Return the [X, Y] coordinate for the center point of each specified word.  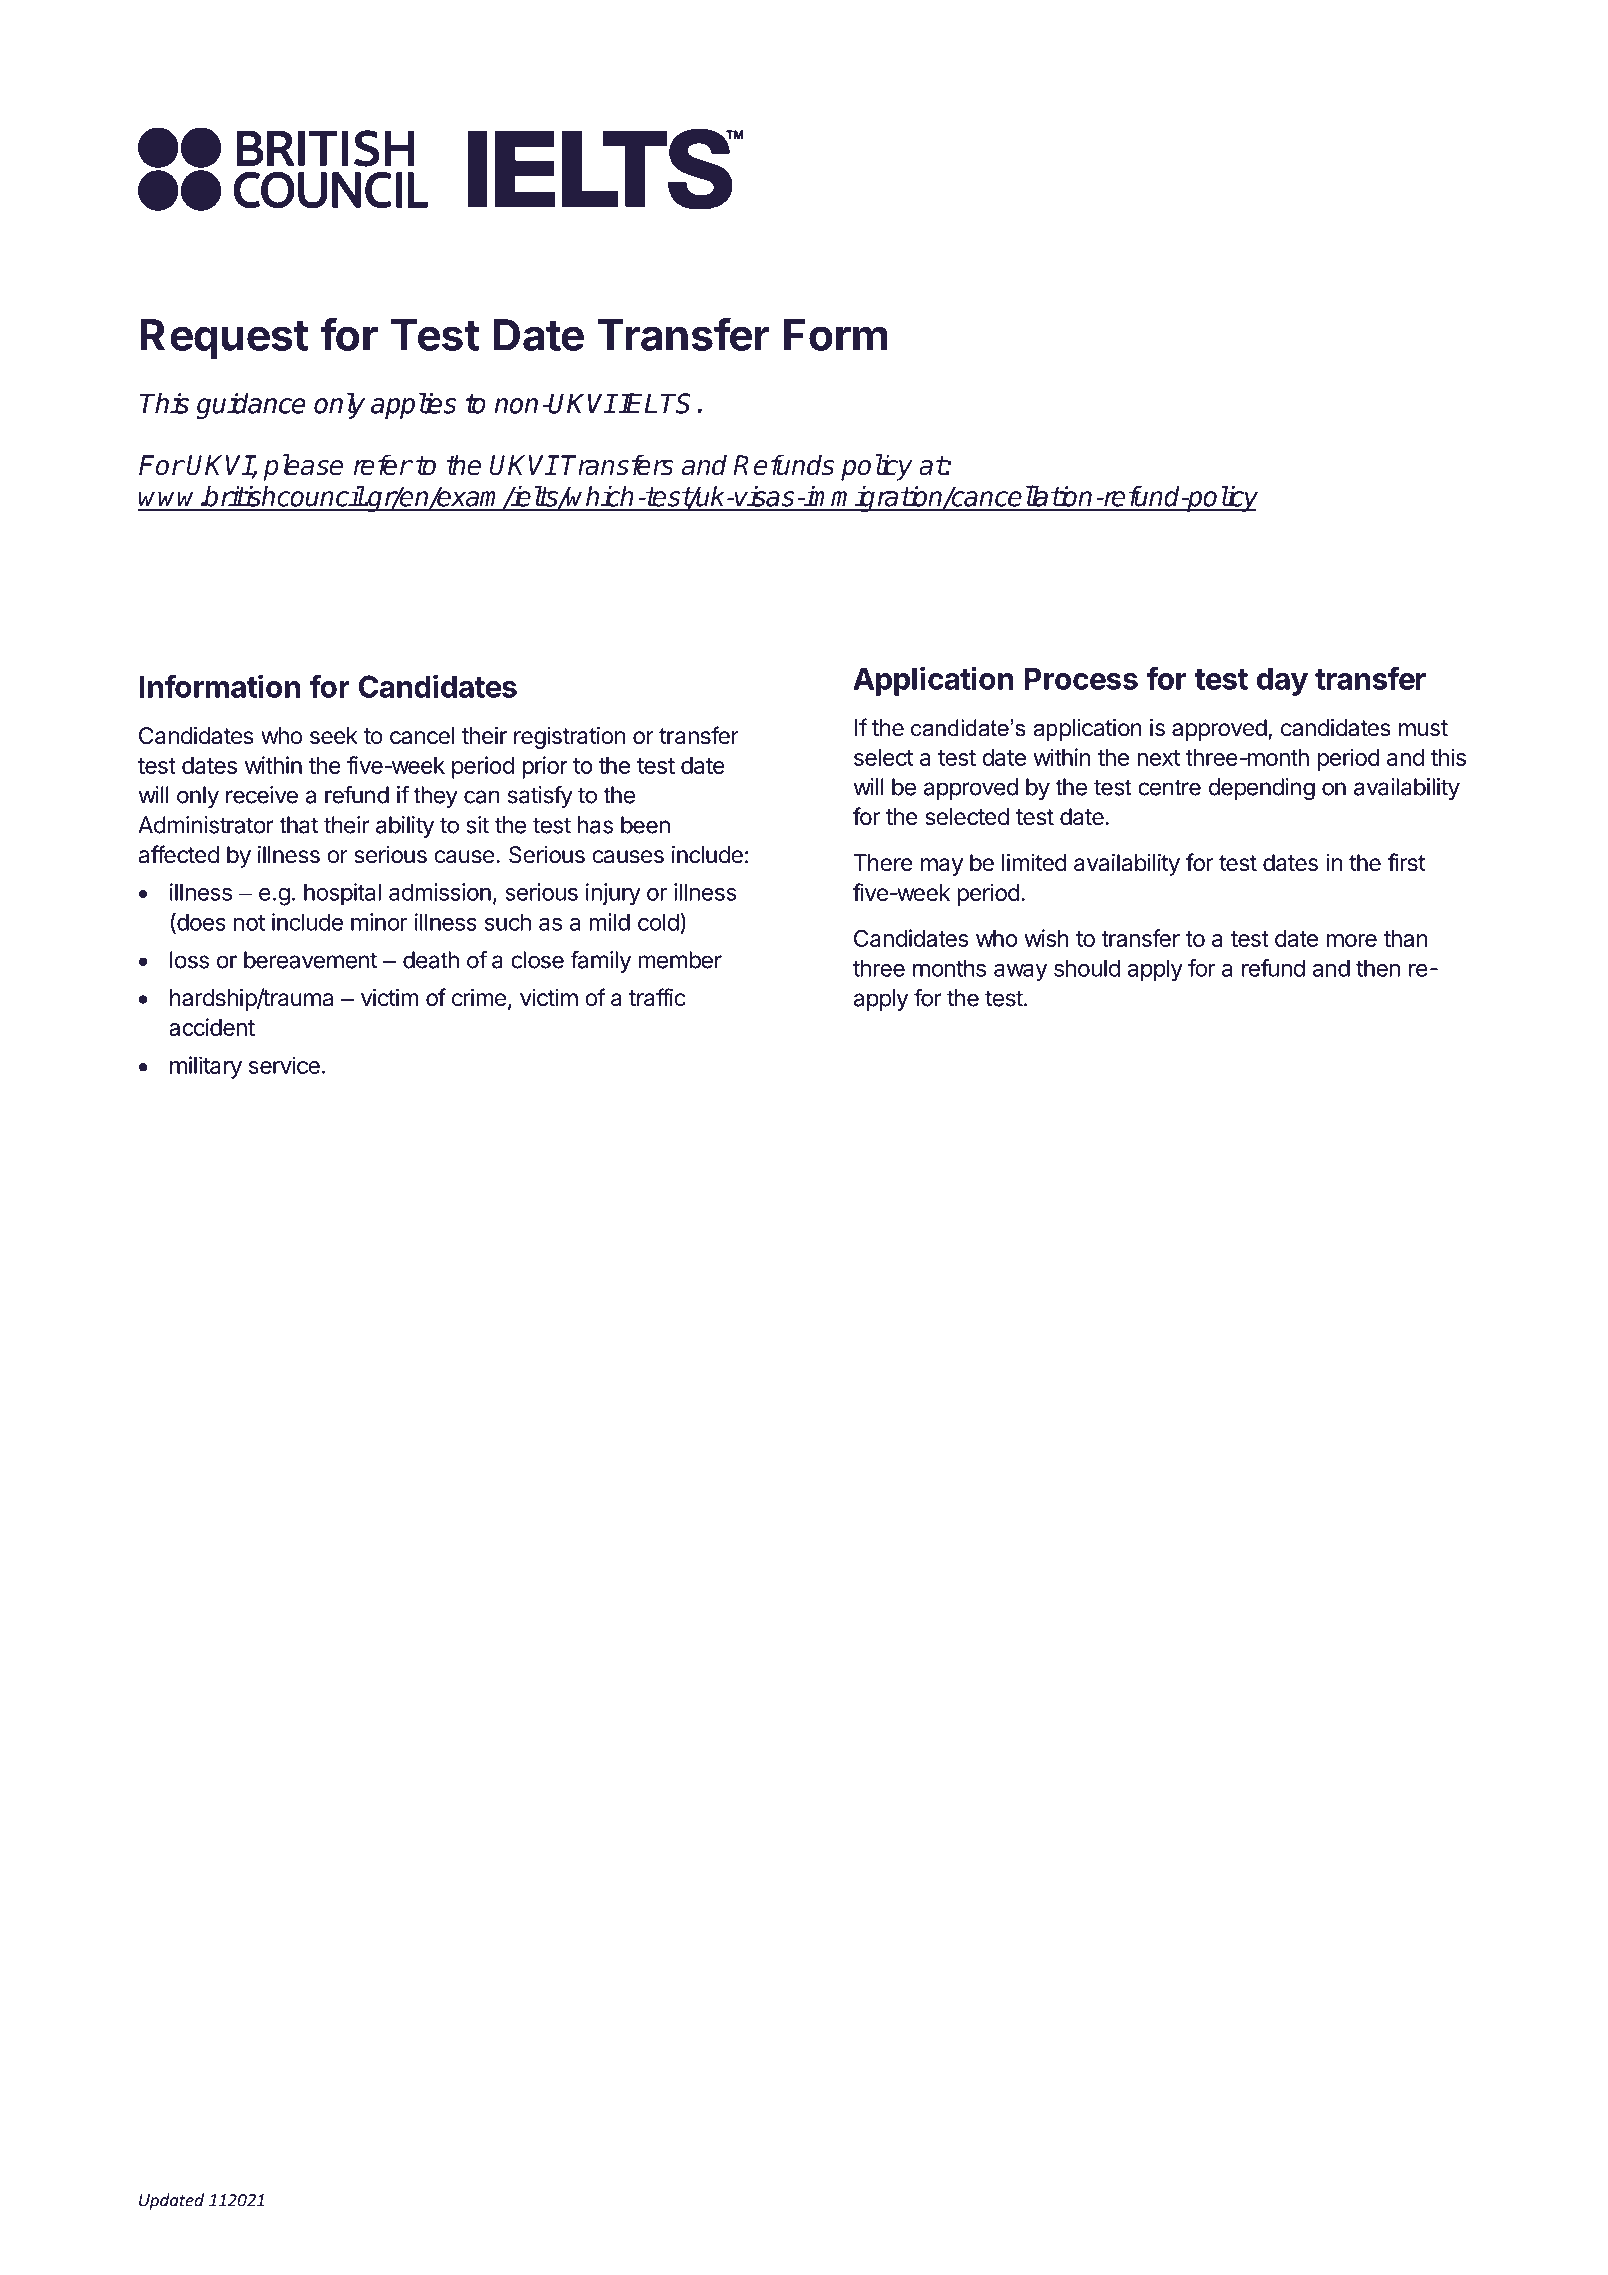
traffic [657, 997]
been [645, 825]
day [1282, 681]
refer [382, 465]
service [284, 1065]
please [303, 467]
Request [224, 339]
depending [1262, 789]
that [298, 825]
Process [1081, 678]
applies [414, 405]
